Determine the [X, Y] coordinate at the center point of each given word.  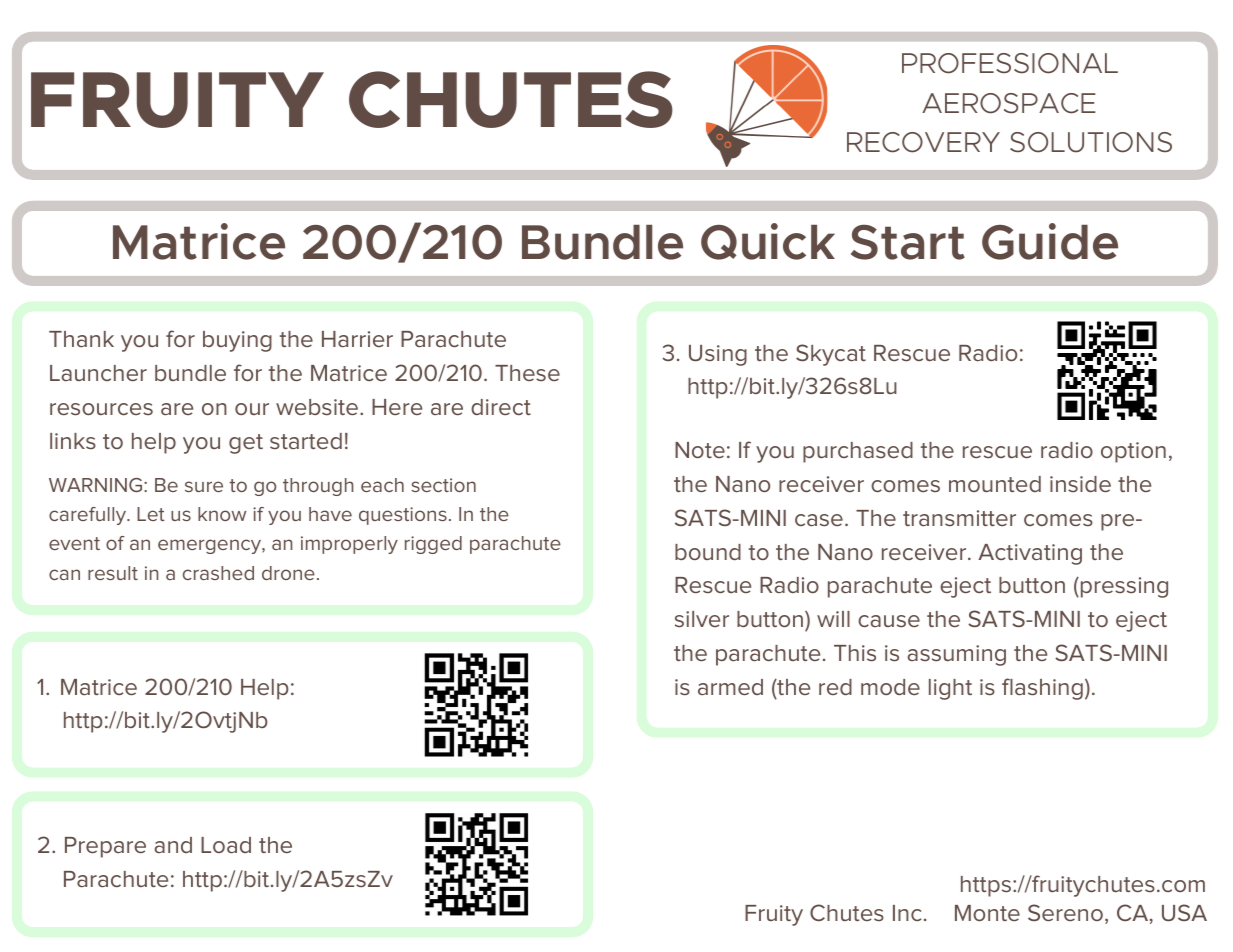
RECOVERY [923, 142]
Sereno [1065, 912]
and [173, 845]
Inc [907, 913]
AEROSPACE [1009, 103]
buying [237, 341]
